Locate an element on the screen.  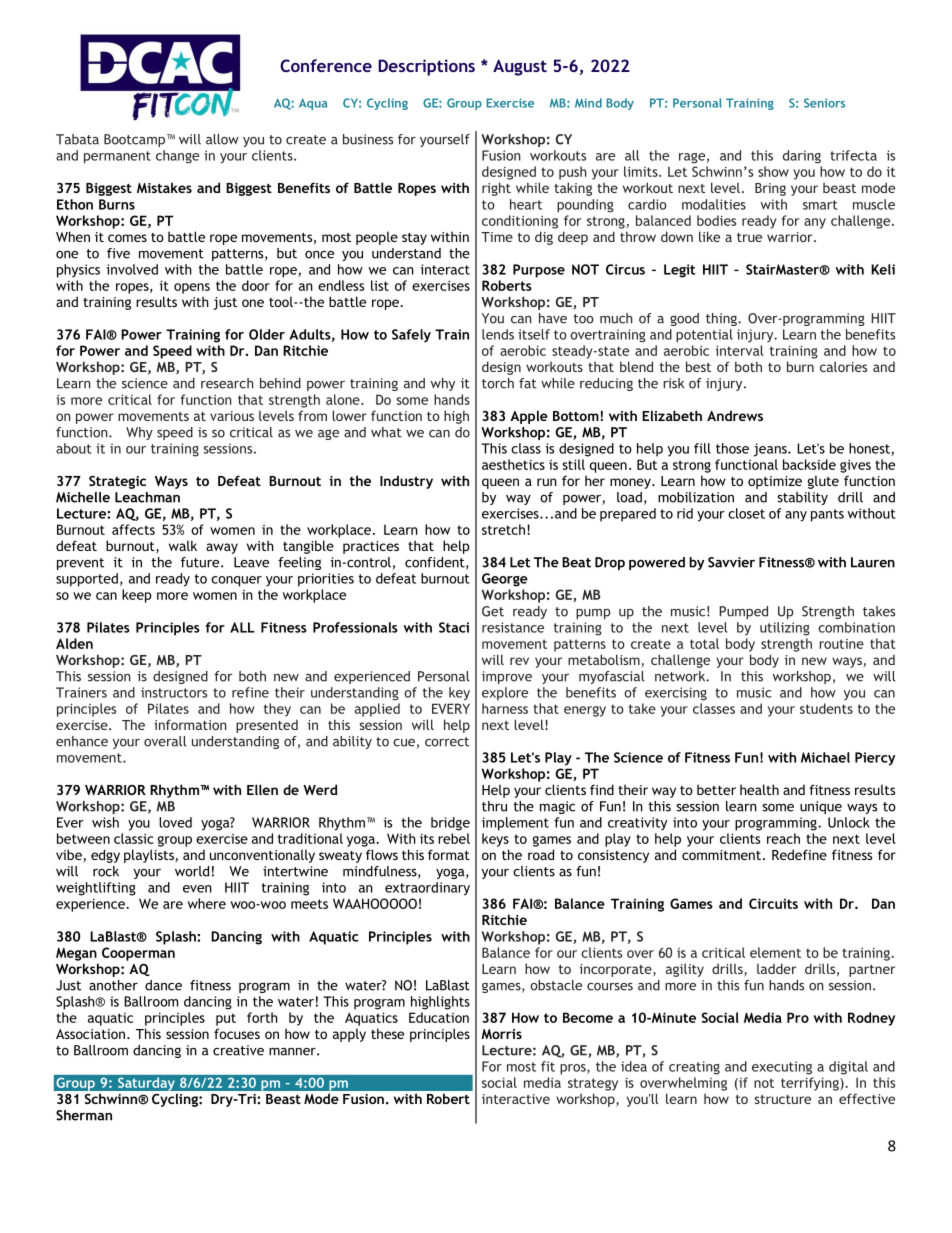
creative is located at coordinates (238, 1050).
